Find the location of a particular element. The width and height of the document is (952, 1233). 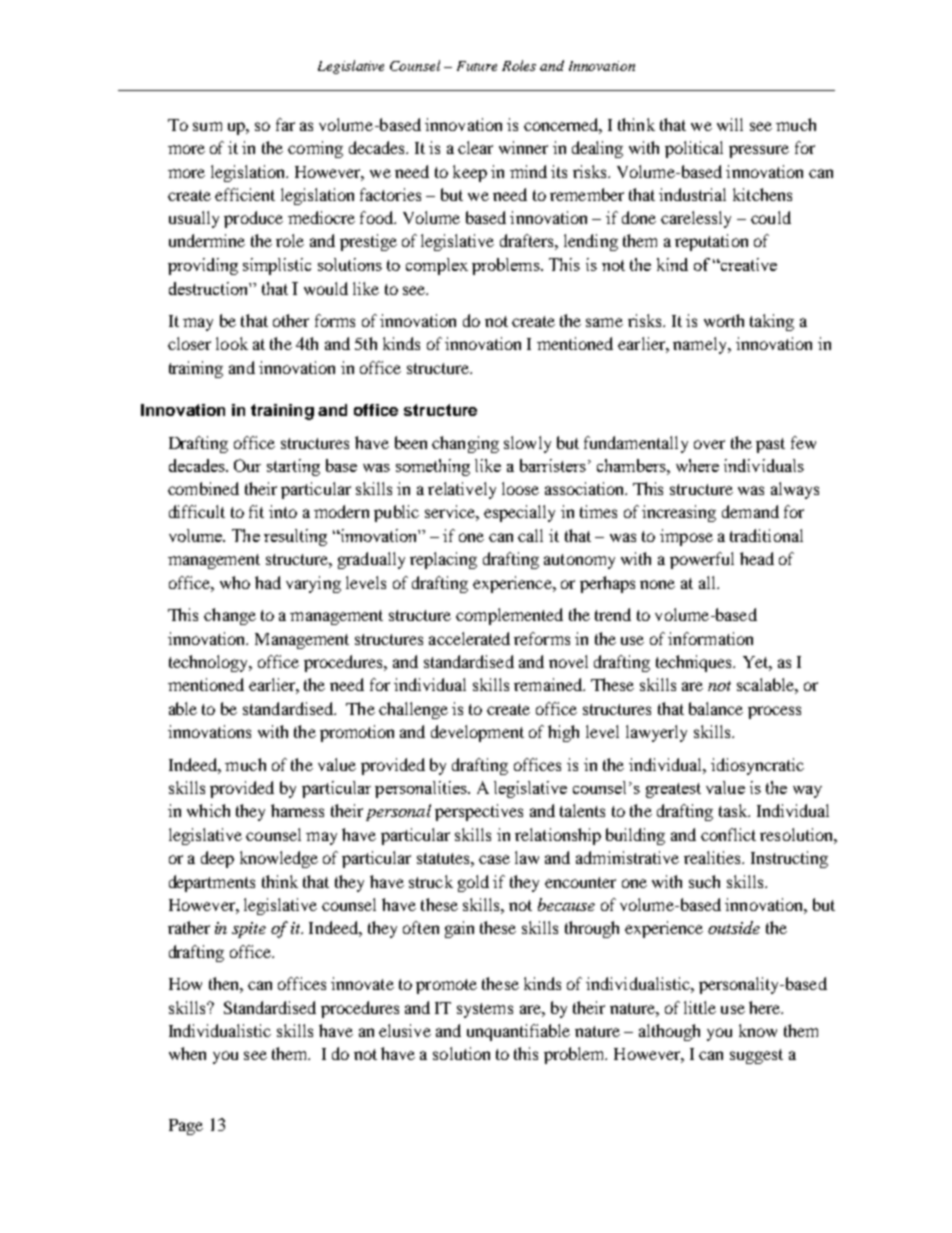

complemented is located at coordinates (509, 616).
